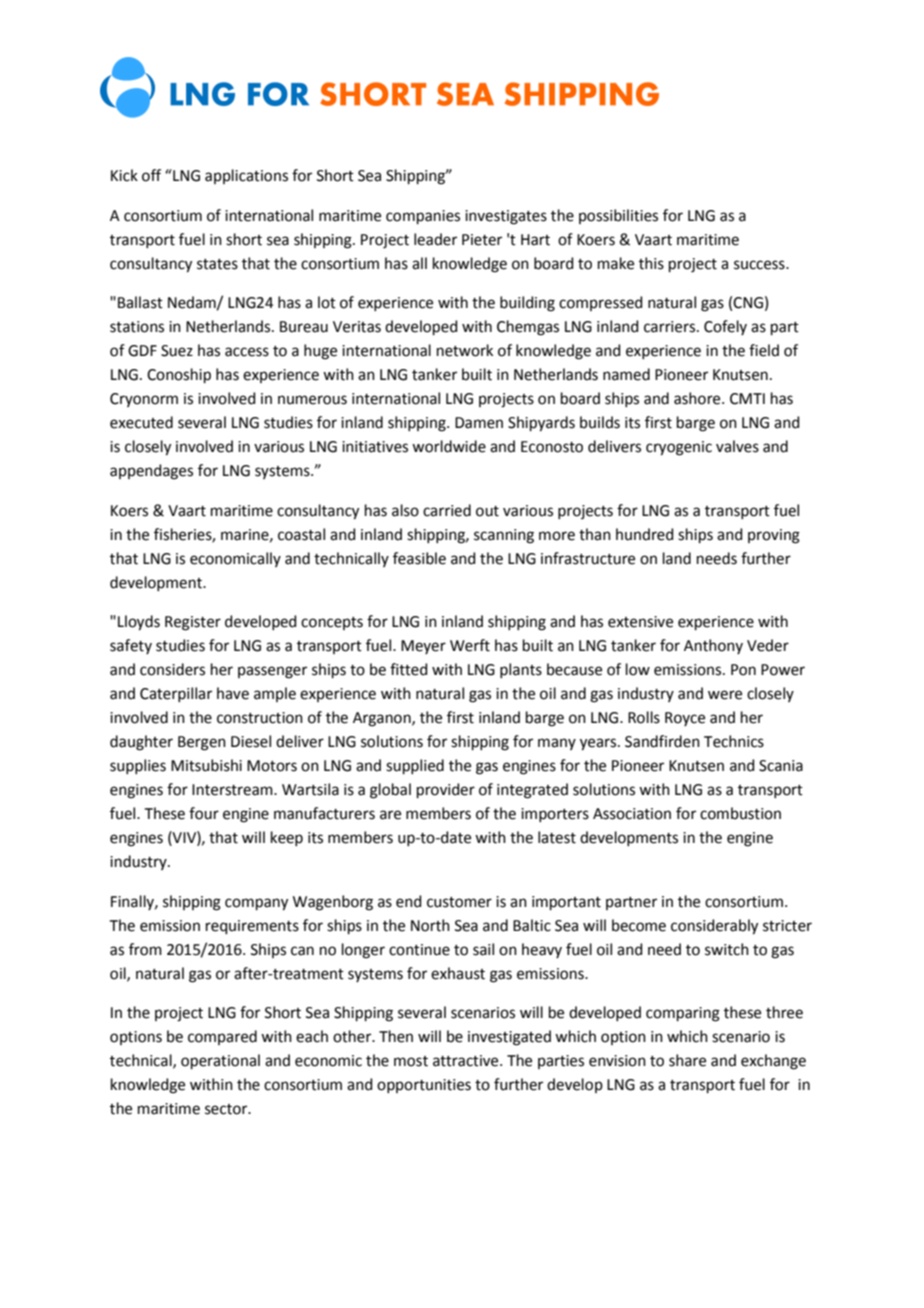 This image has height=1308, width=924. Describe the element at coordinates (423, 647) in the image. I see `Meyer` at that location.
